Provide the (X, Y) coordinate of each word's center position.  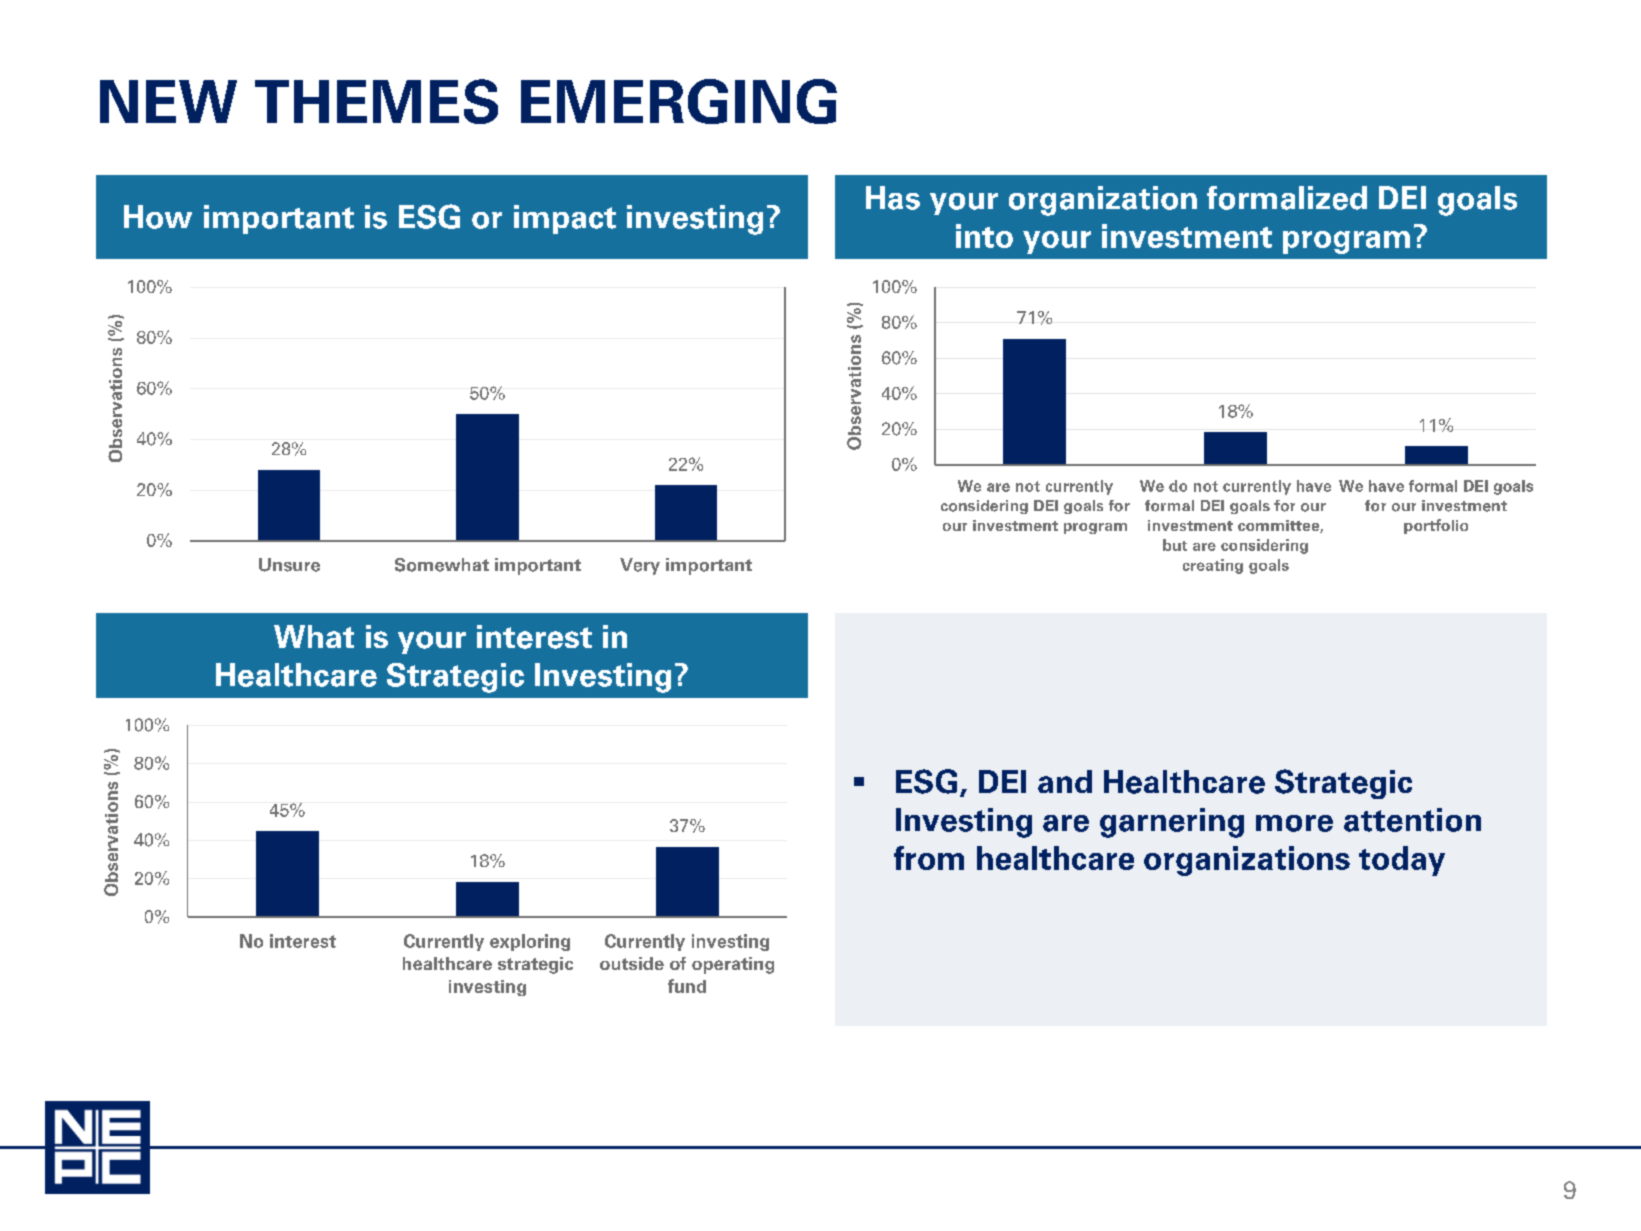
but (1175, 545)
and (1065, 781)
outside (632, 963)
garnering (1172, 823)
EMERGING (679, 101)
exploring (530, 942)
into (984, 236)
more (1294, 823)
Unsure (289, 565)
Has (893, 198)
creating (1213, 566)
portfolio (1436, 526)
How (158, 217)
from (929, 858)
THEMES (376, 101)
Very (640, 566)
